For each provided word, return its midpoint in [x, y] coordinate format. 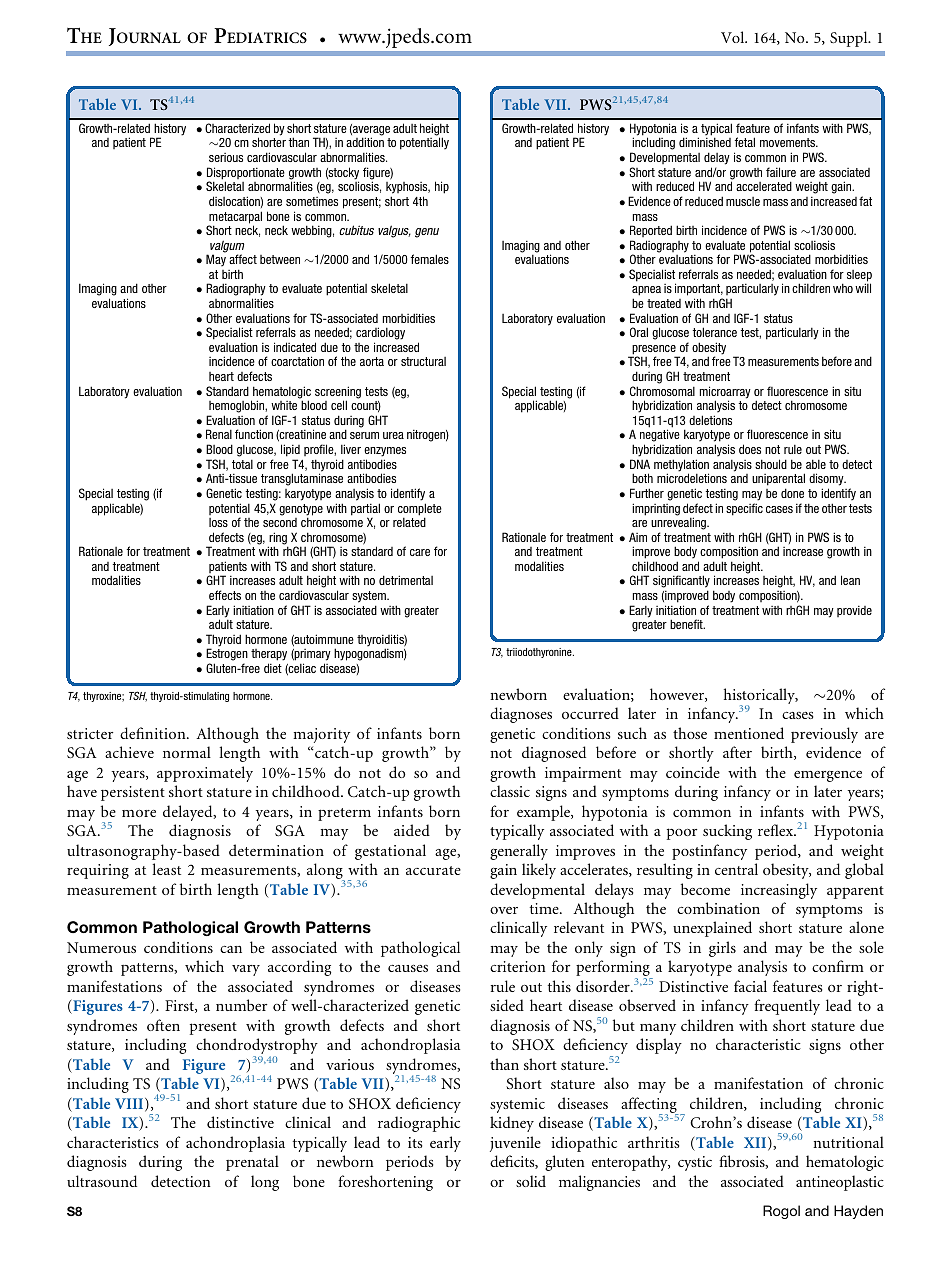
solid [531, 1181]
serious [226, 157]
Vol [734, 37]
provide [854, 611]
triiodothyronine [540, 653]
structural [423, 361]
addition [365, 142]
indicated [295, 347]
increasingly [779, 891]
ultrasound [102, 1181]
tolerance [715, 332]
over [504, 910]
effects [225, 595]
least [166, 869]
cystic [695, 1163]
